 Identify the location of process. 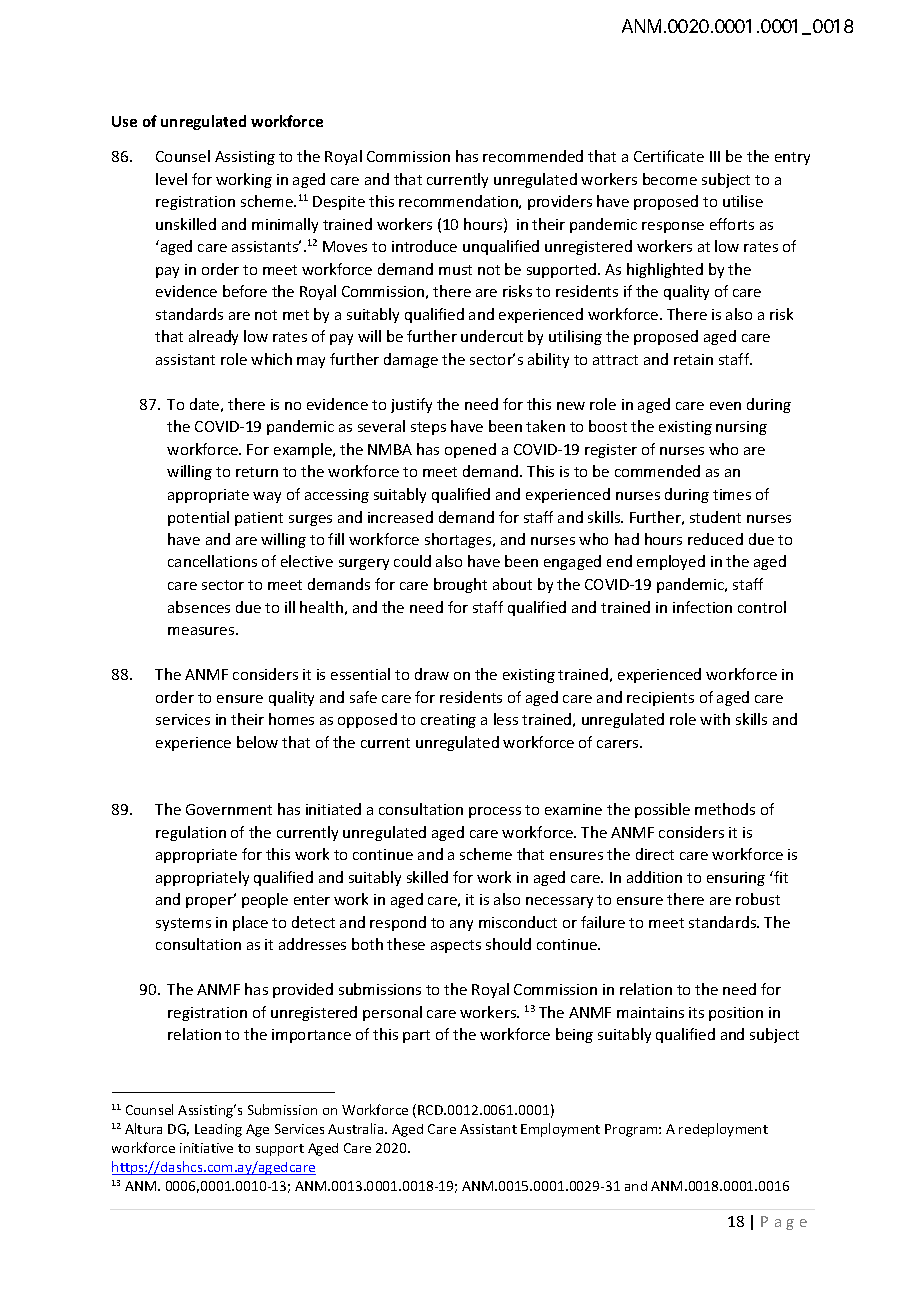
(495, 812).
